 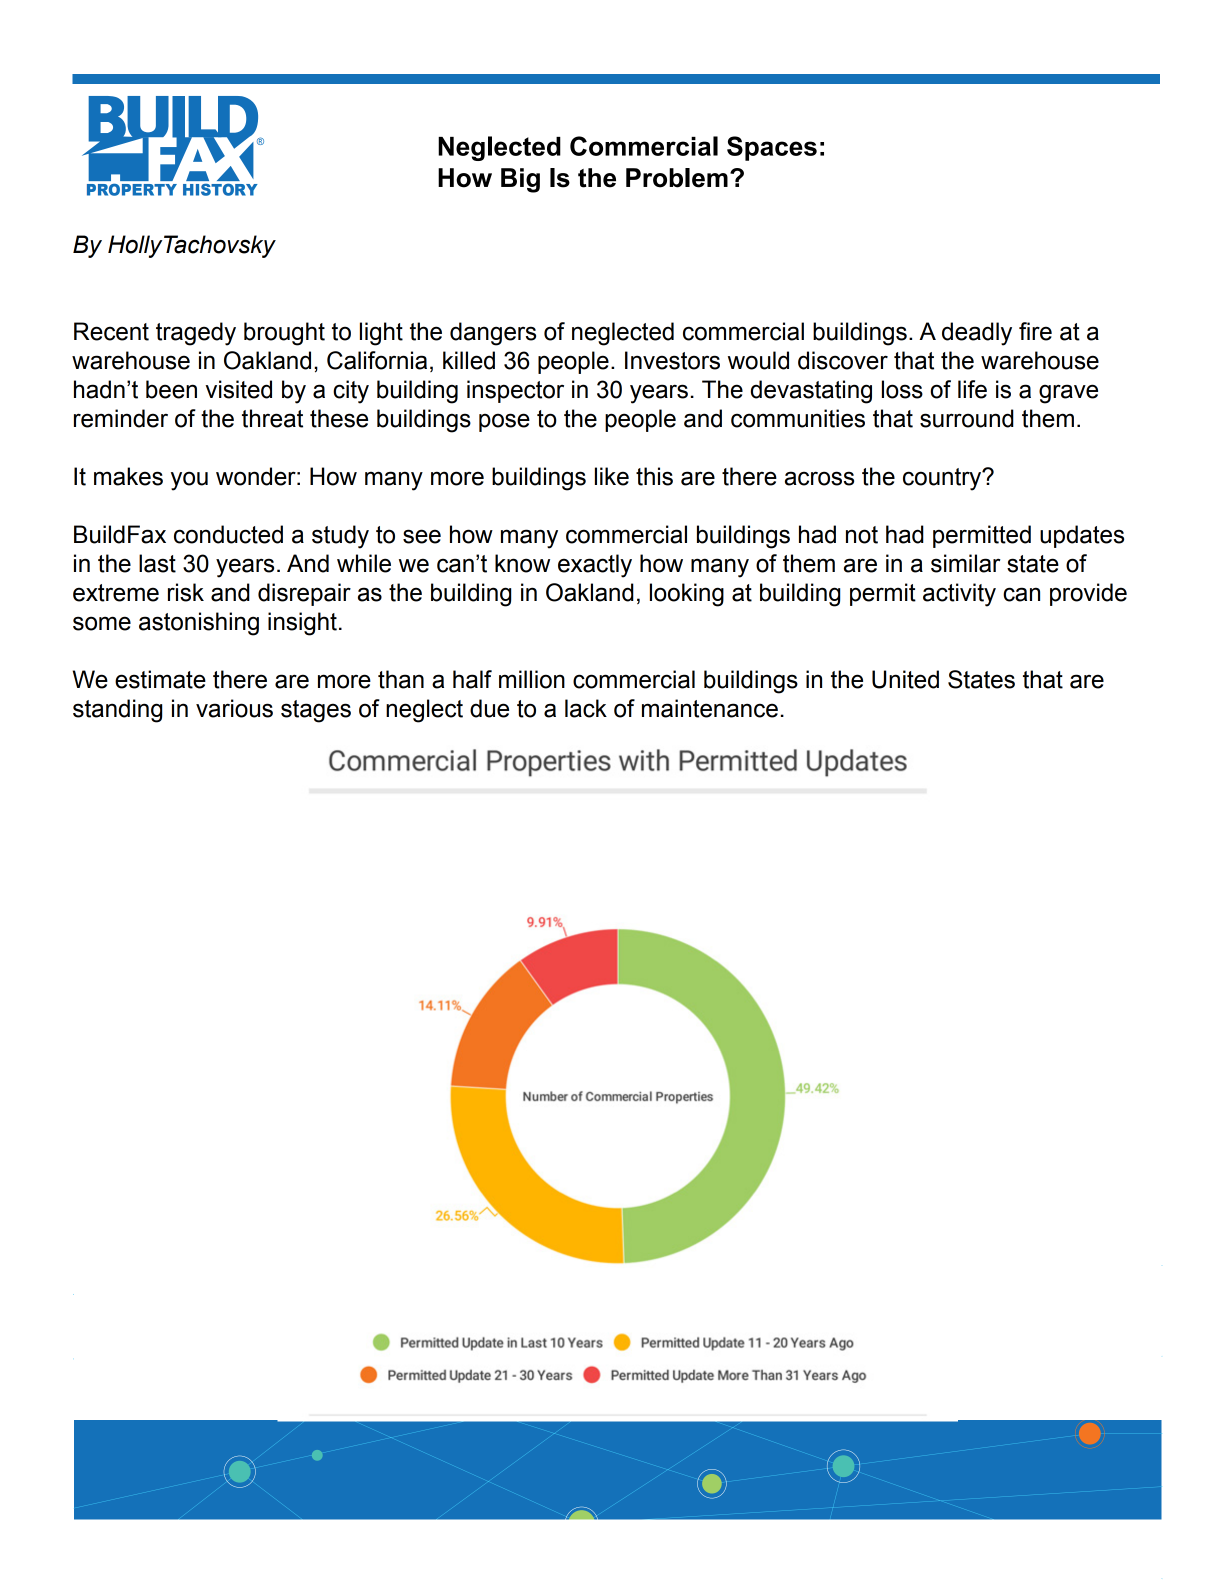 What do you see at coordinates (772, 148) in the image?
I see `Spaces` at bounding box center [772, 148].
